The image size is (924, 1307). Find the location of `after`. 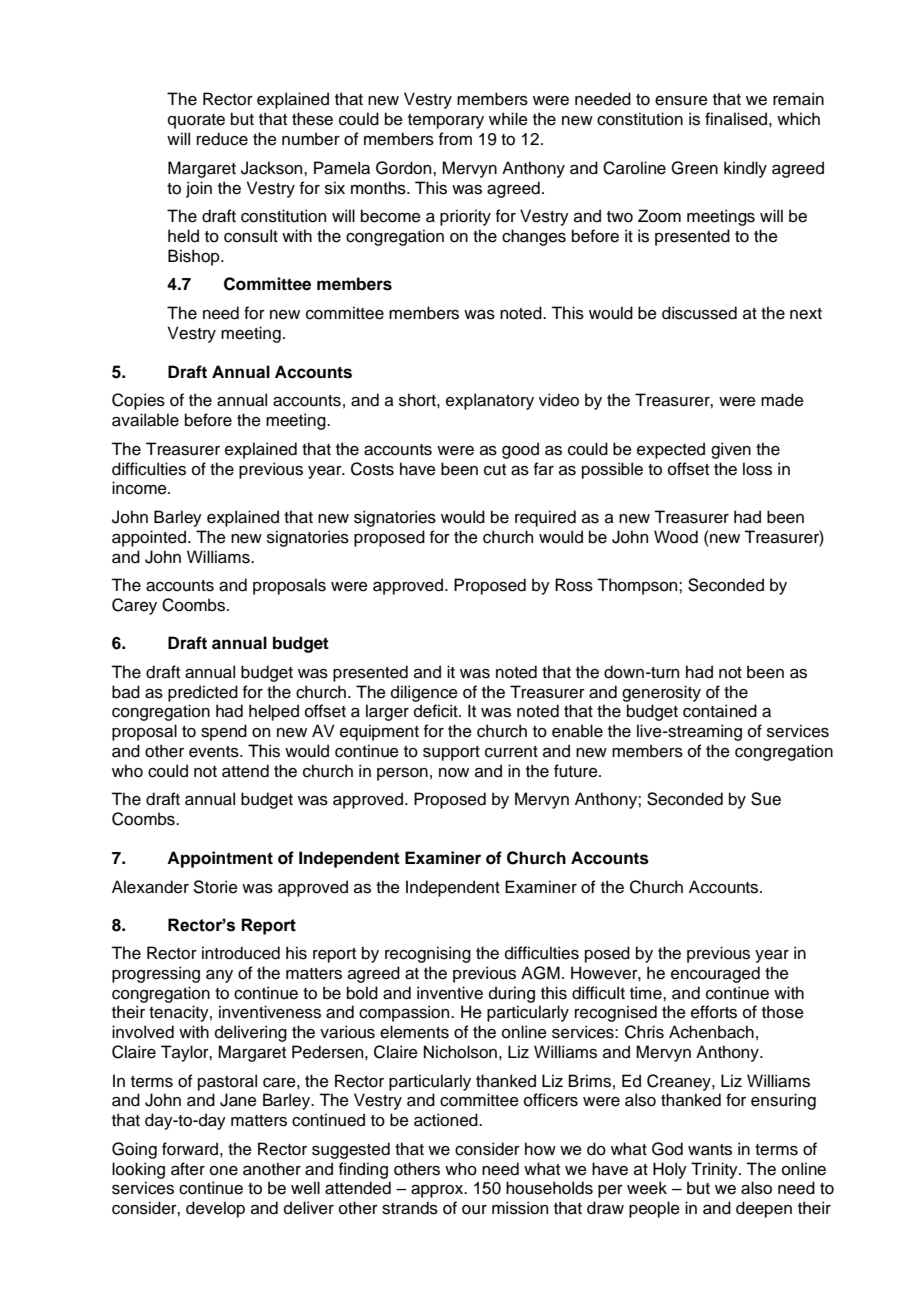

after is located at coordinates (188, 1169).
